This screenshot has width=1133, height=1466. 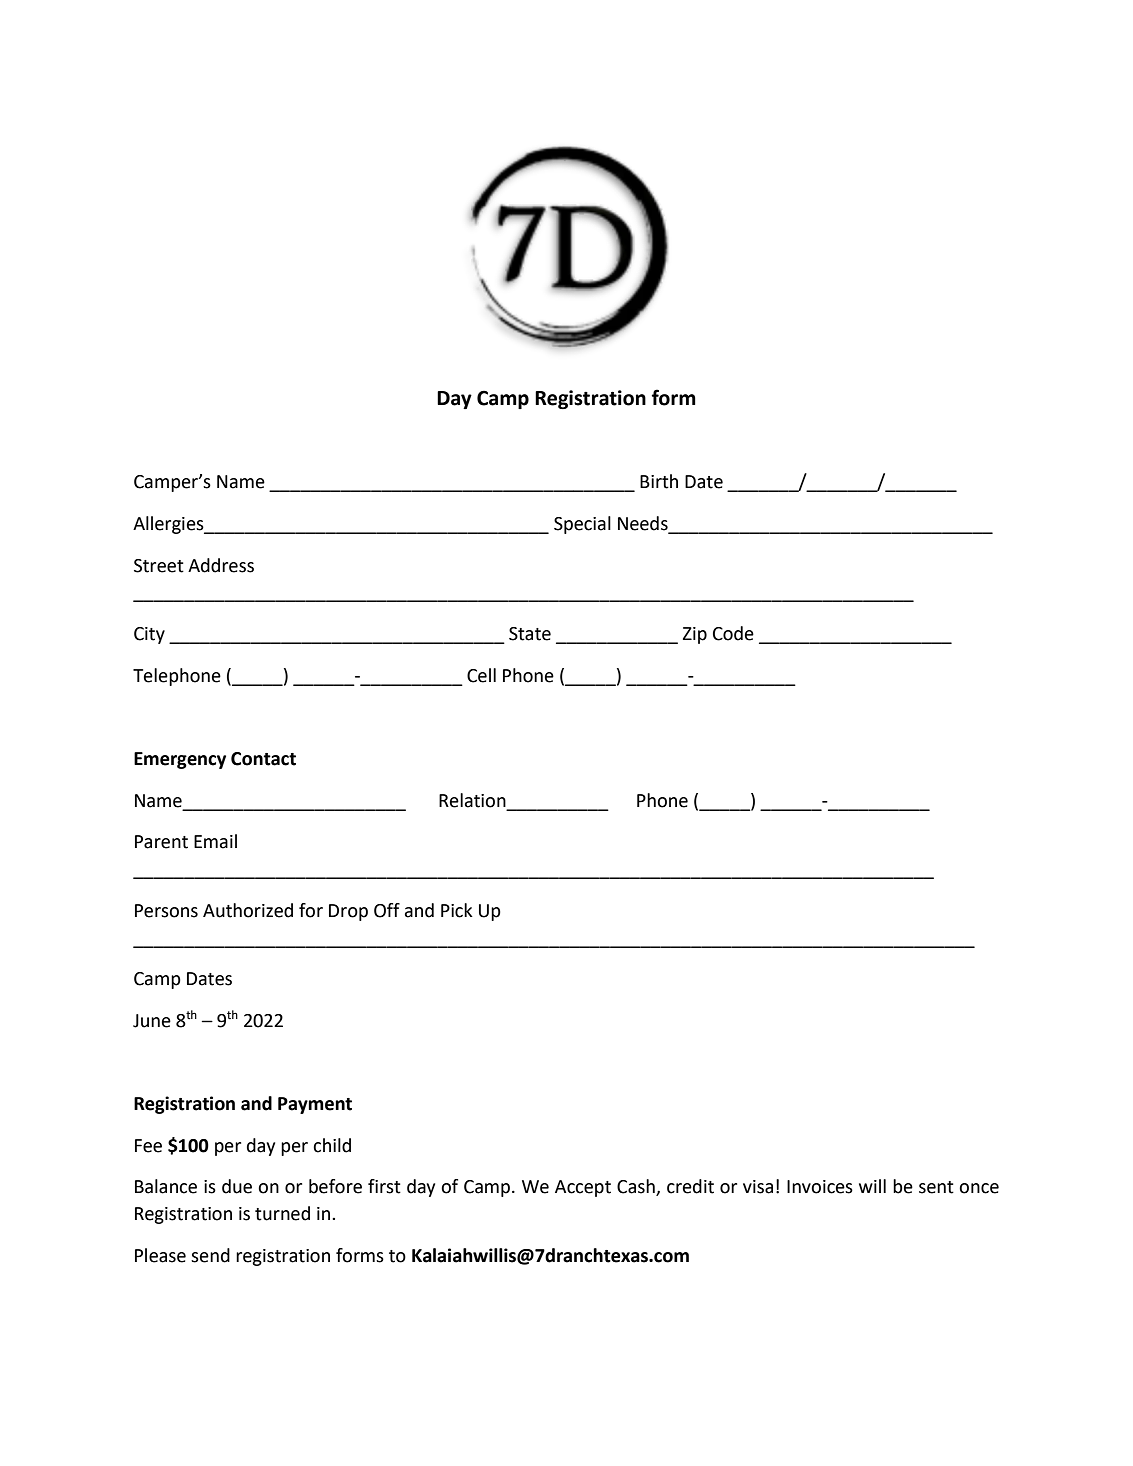 What do you see at coordinates (733, 633) in the screenshot?
I see `Code` at bounding box center [733, 633].
